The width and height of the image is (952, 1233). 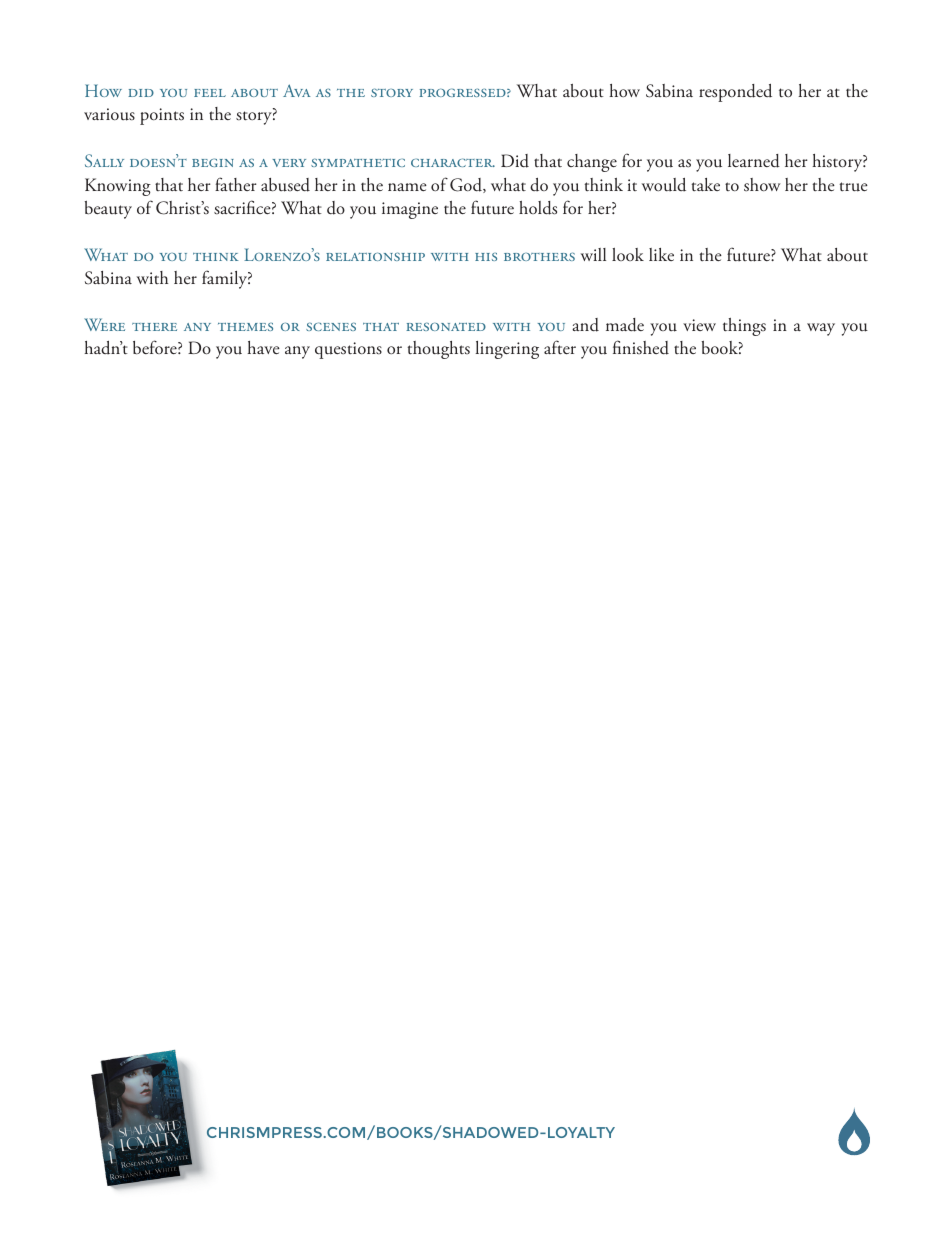 I want to click on God, so click(x=467, y=185).
